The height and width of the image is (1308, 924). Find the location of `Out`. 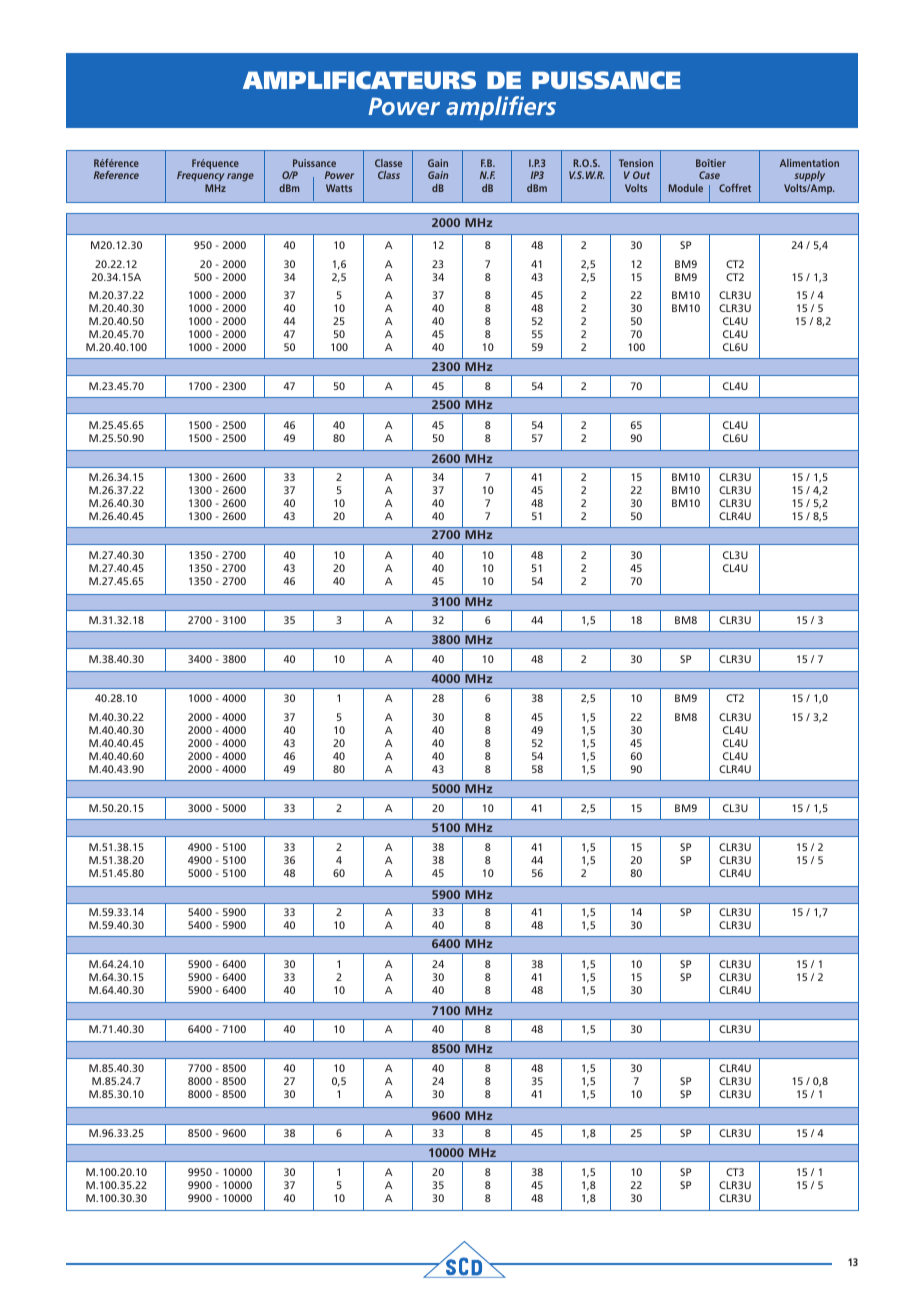

Out is located at coordinates (641, 175).
